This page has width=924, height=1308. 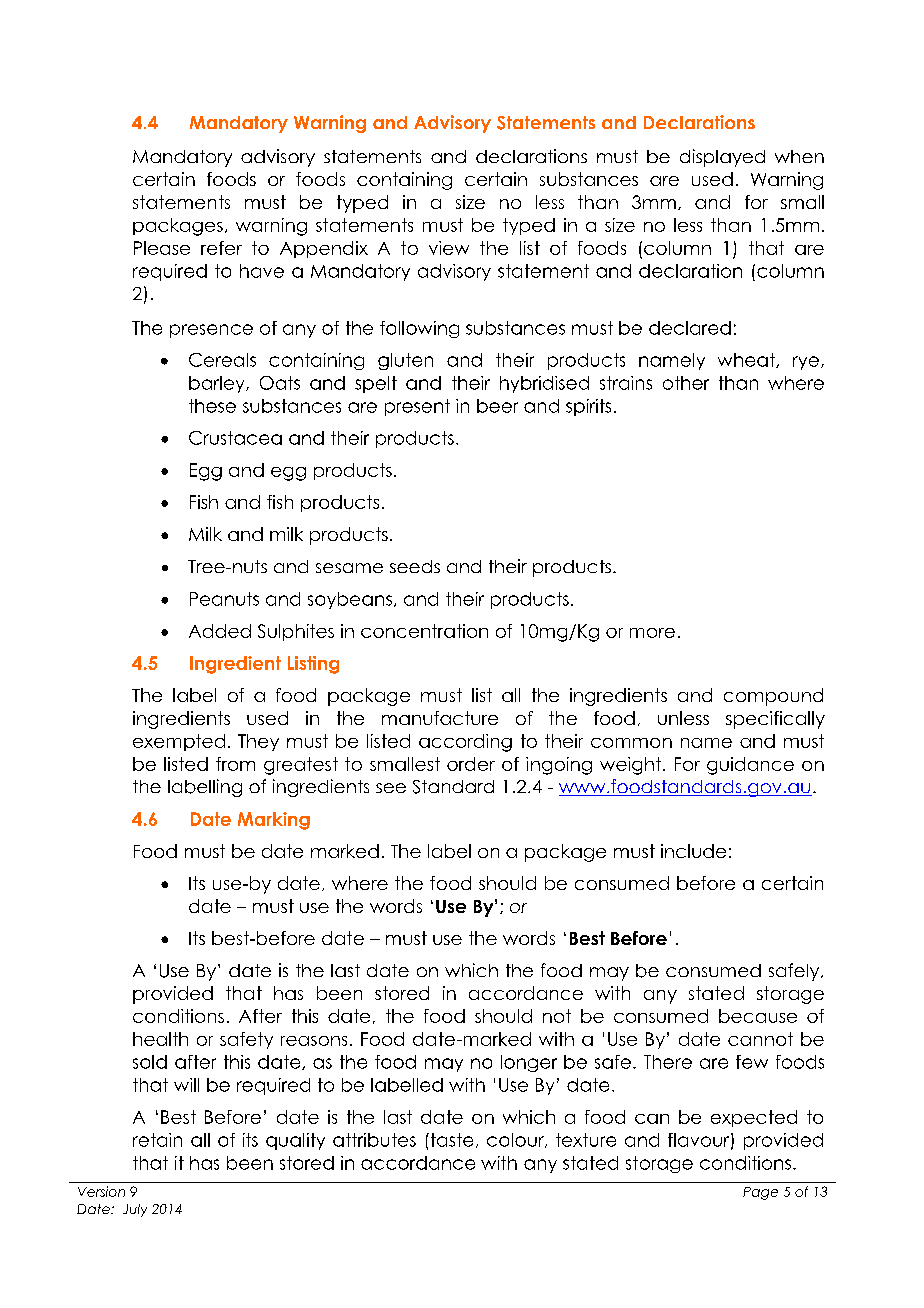 What do you see at coordinates (529, 1063) in the page?
I see `longer` at bounding box center [529, 1063].
